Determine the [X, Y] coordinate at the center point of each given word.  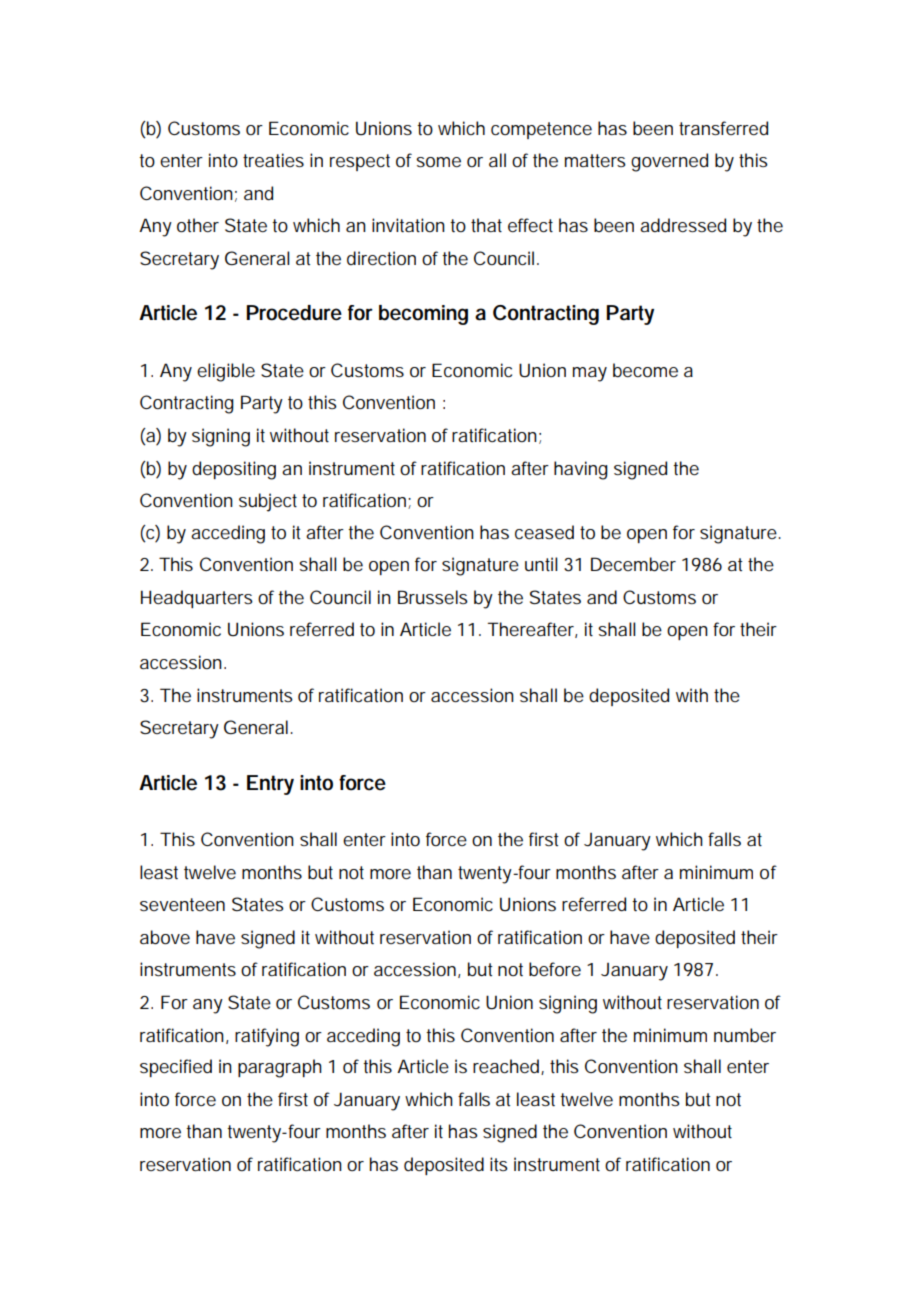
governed [669, 162]
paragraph [280, 1068]
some [438, 162]
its [499, 1164]
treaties [273, 160]
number [745, 1035]
